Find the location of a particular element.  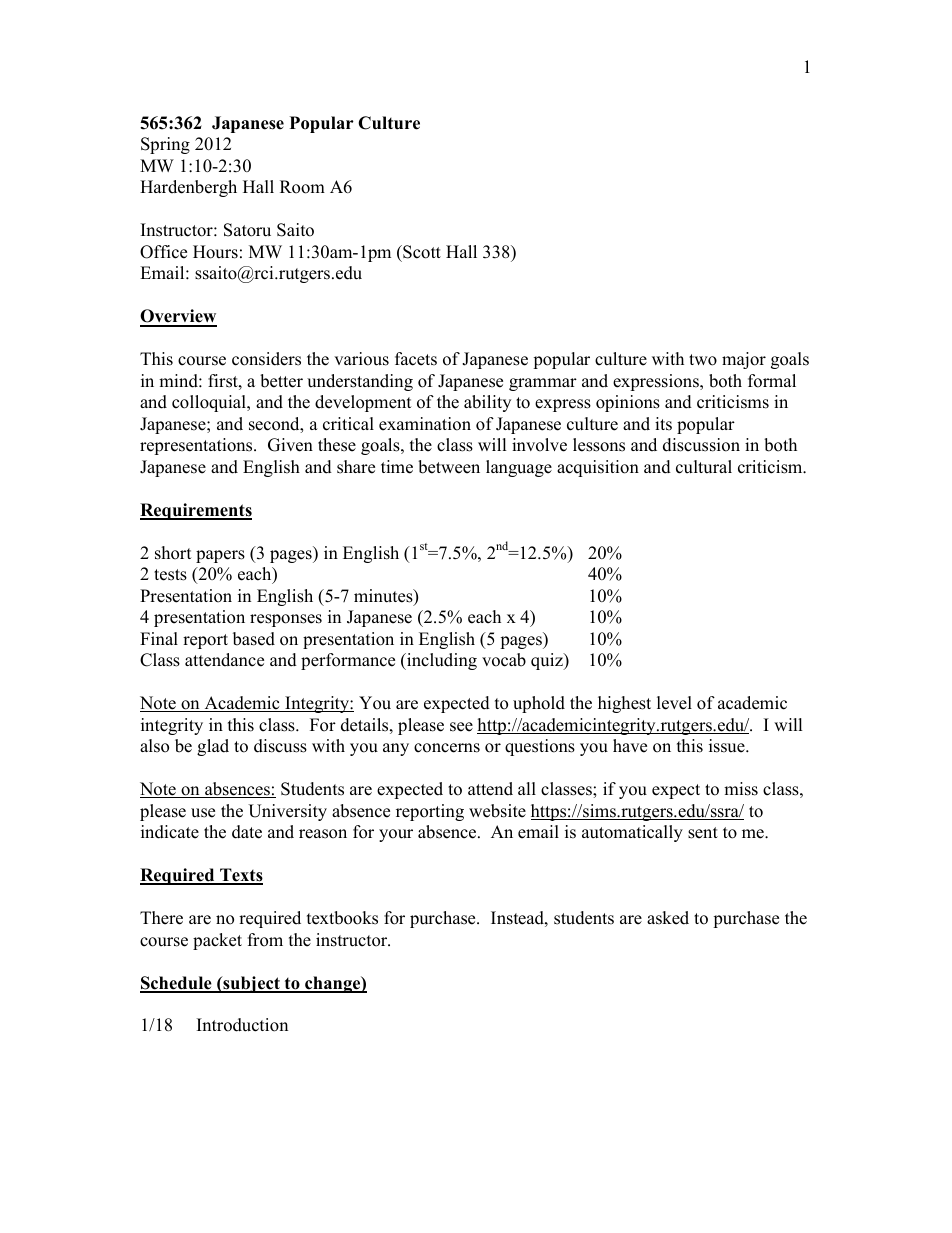

cultural is located at coordinates (704, 467).
